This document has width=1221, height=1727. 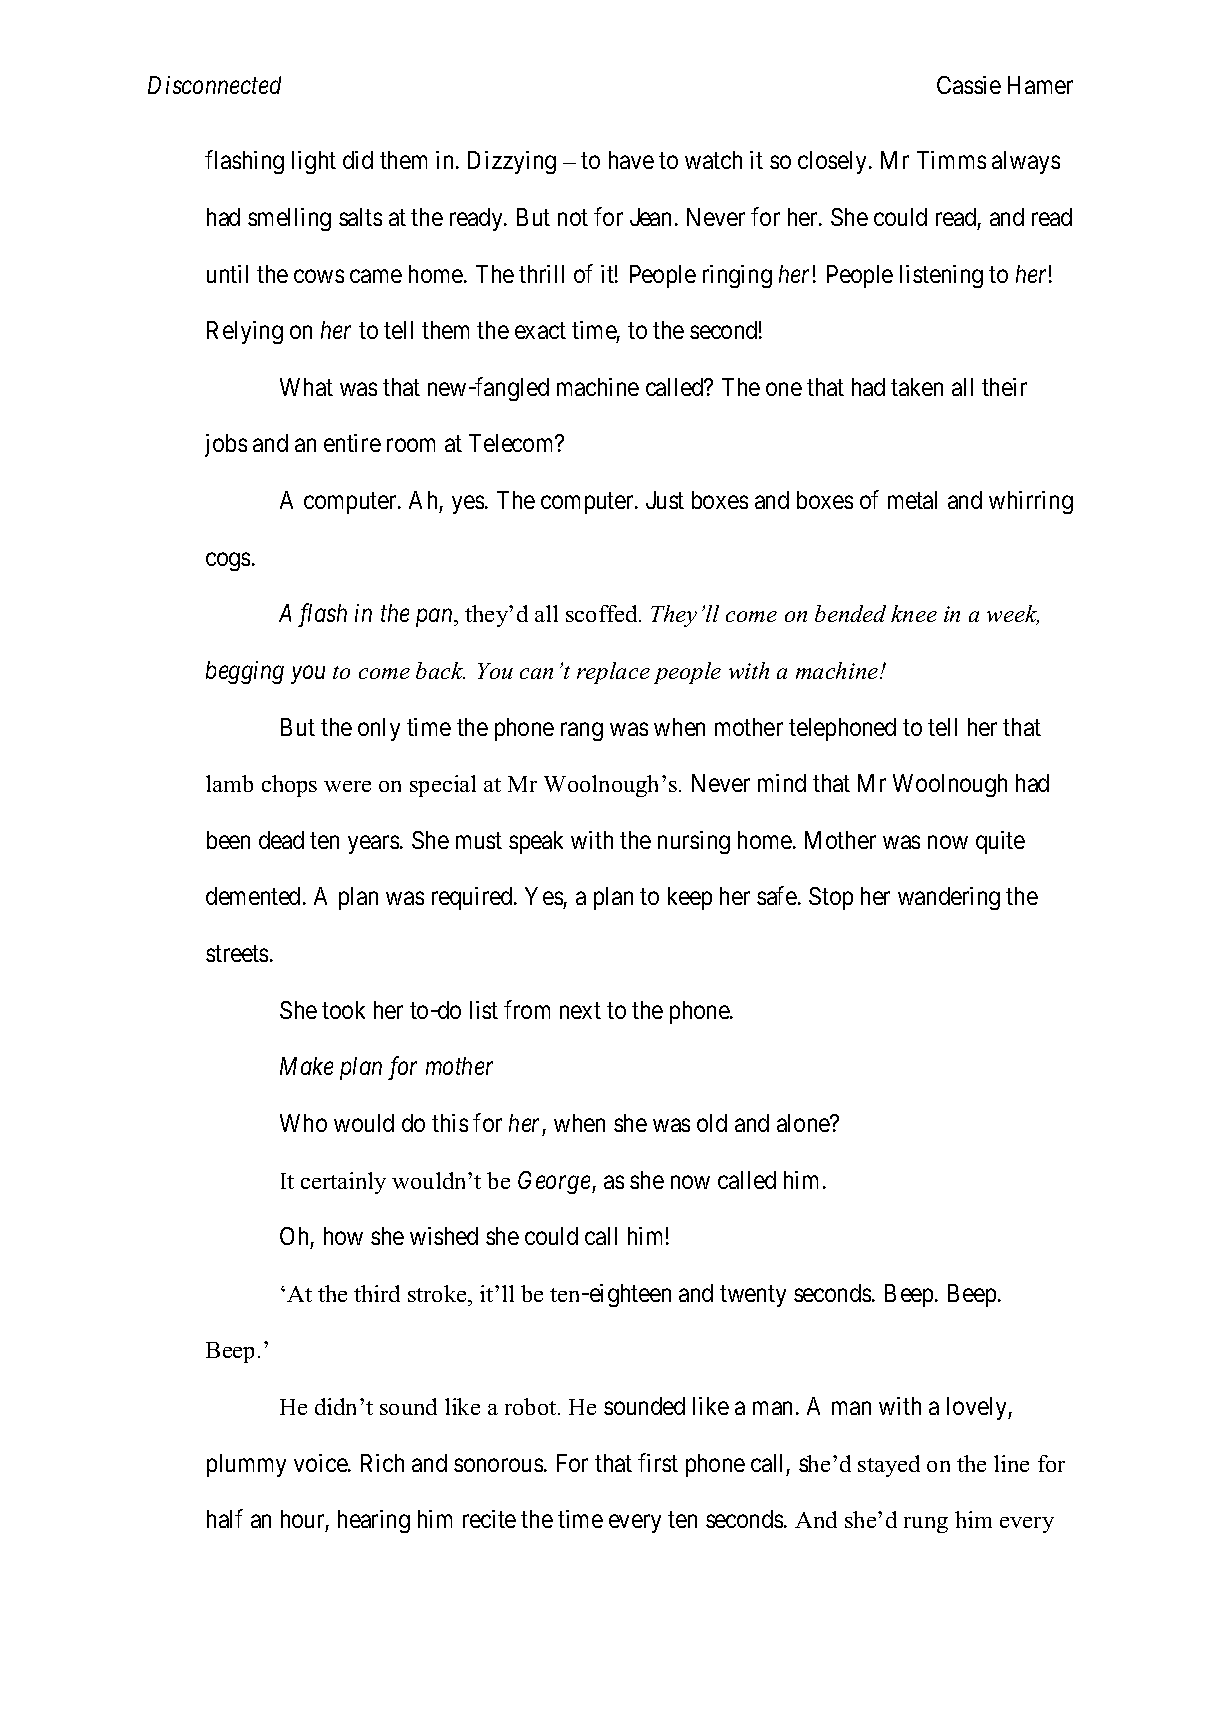 I want to click on voice, so click(x=321, y=1463).
